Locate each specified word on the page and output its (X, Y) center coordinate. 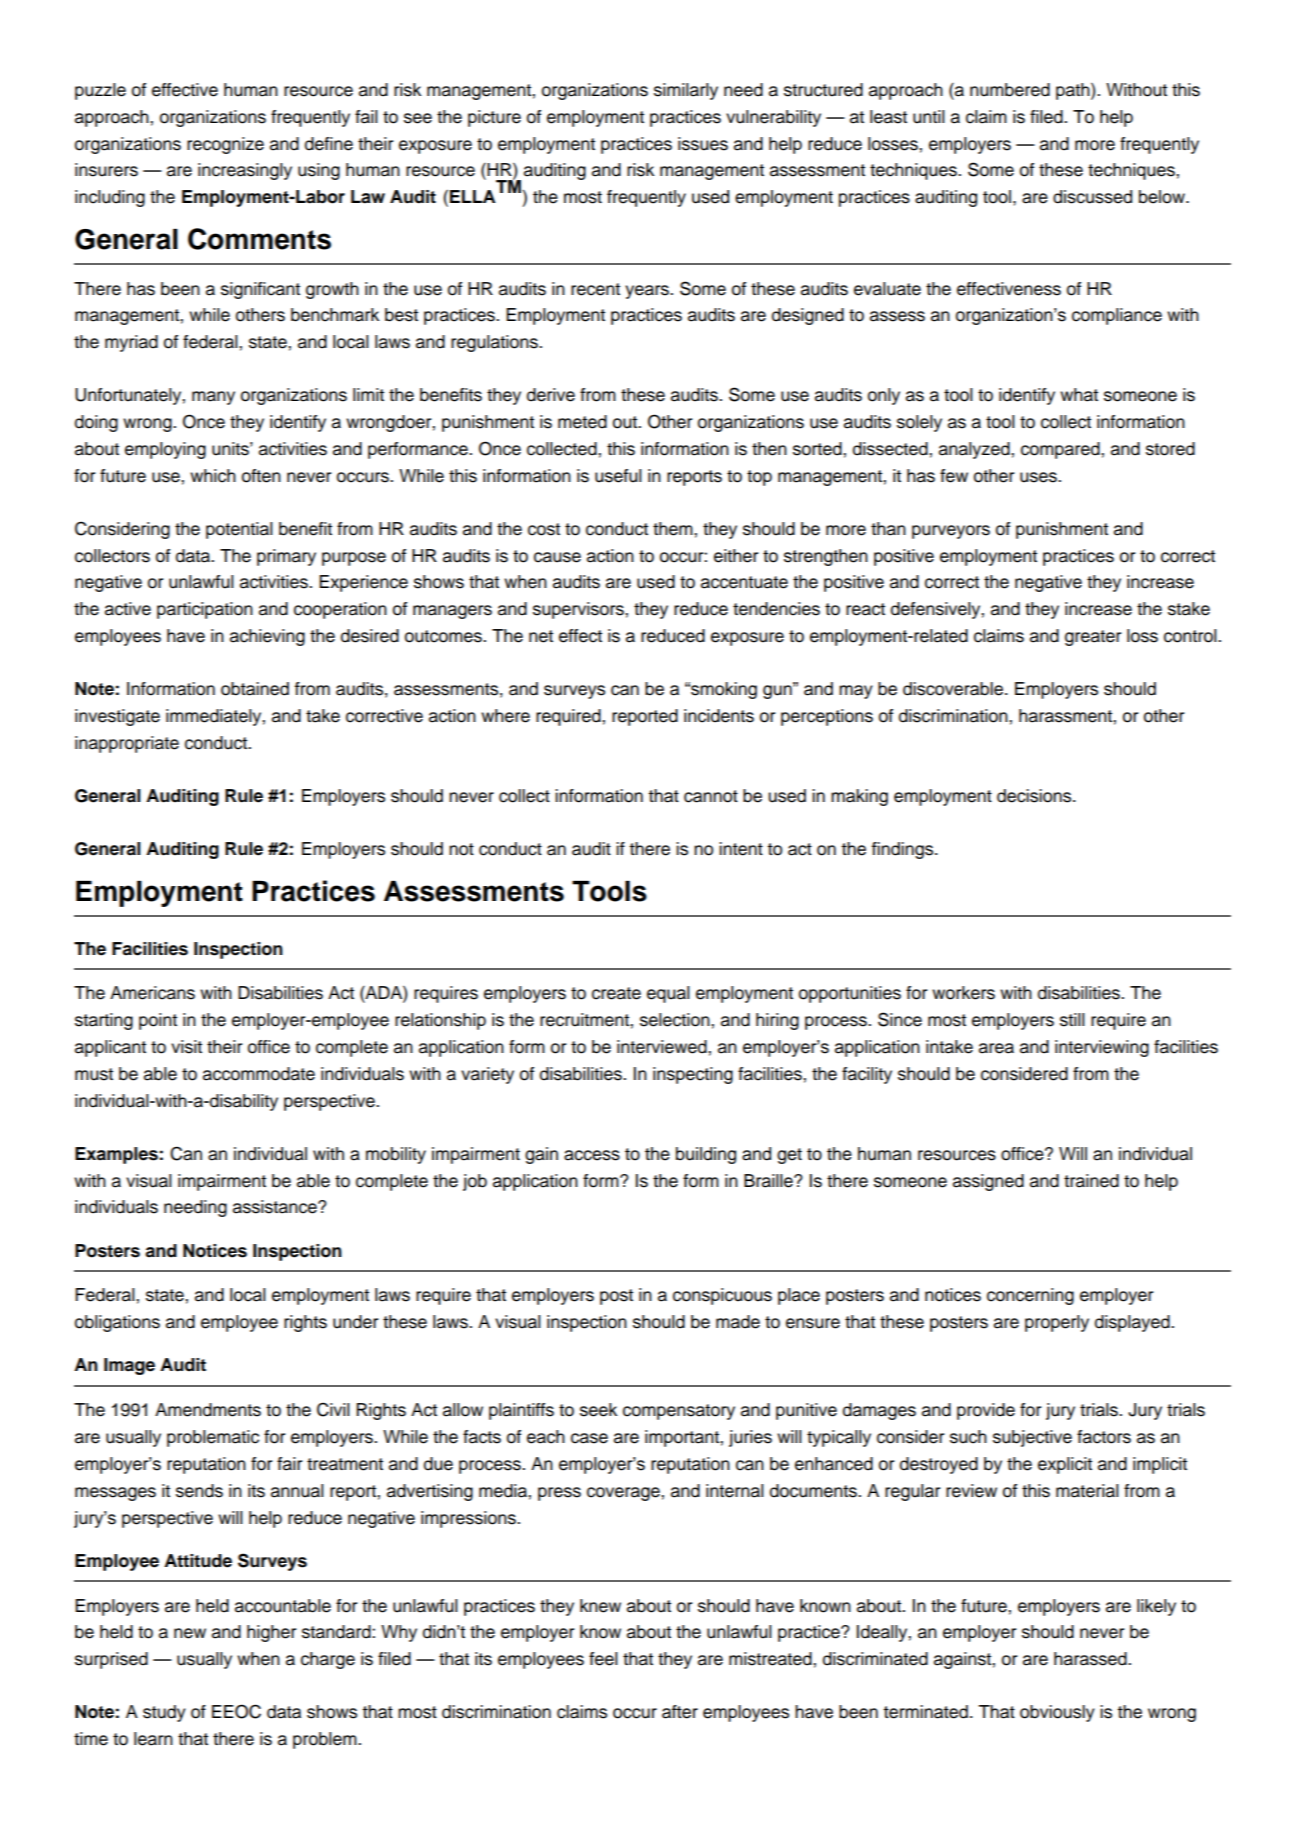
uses (1039, 477)
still (1072, 1020)
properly (1057, 1323)
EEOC (236, 1711)
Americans (152, 993)
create (616, 993)
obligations (117, 1323)
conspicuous (722, 1296)
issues (703, 144)
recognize (225, 145)
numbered (1010, 90)
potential (239, 530)
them (674, 529)
